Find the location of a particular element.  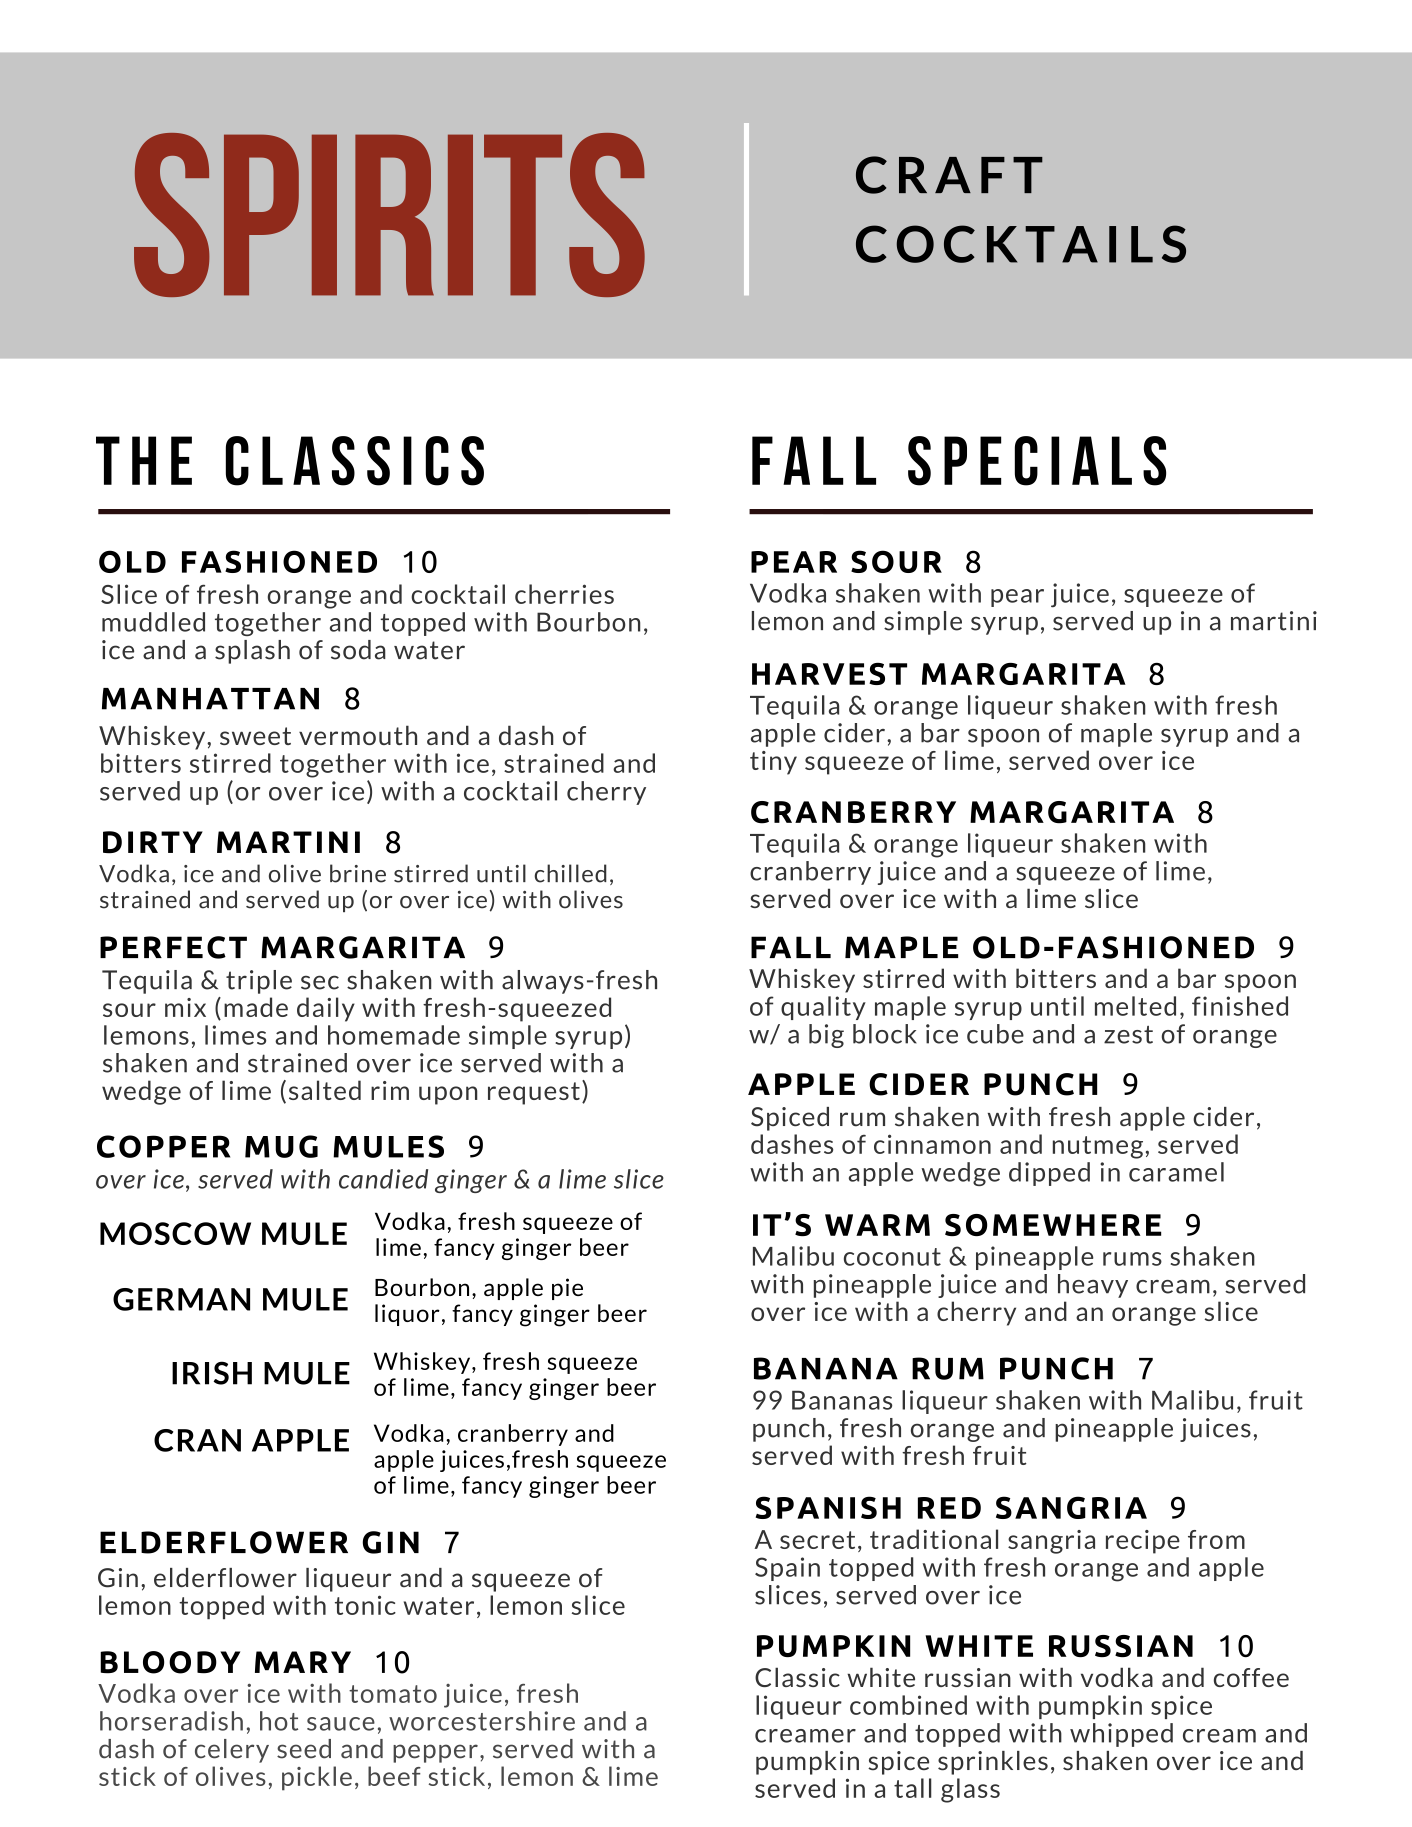

Classic is located at coordinates (797, 1677).
